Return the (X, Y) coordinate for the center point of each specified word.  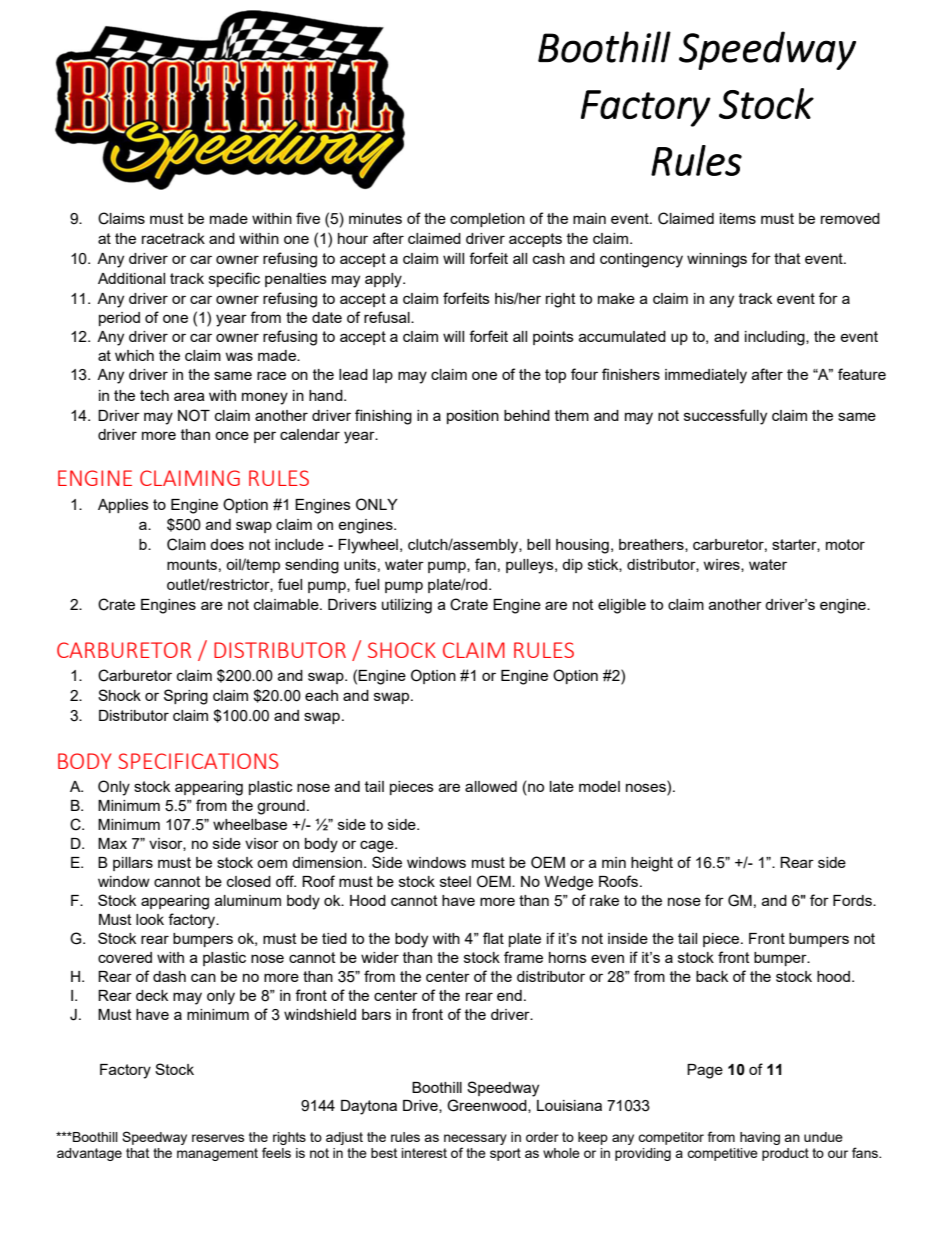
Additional (131, 278)
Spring (186, 697)
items (738, 218)
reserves (218, 1138)
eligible (622, 606)
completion (487, 220)
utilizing (407, 606)
